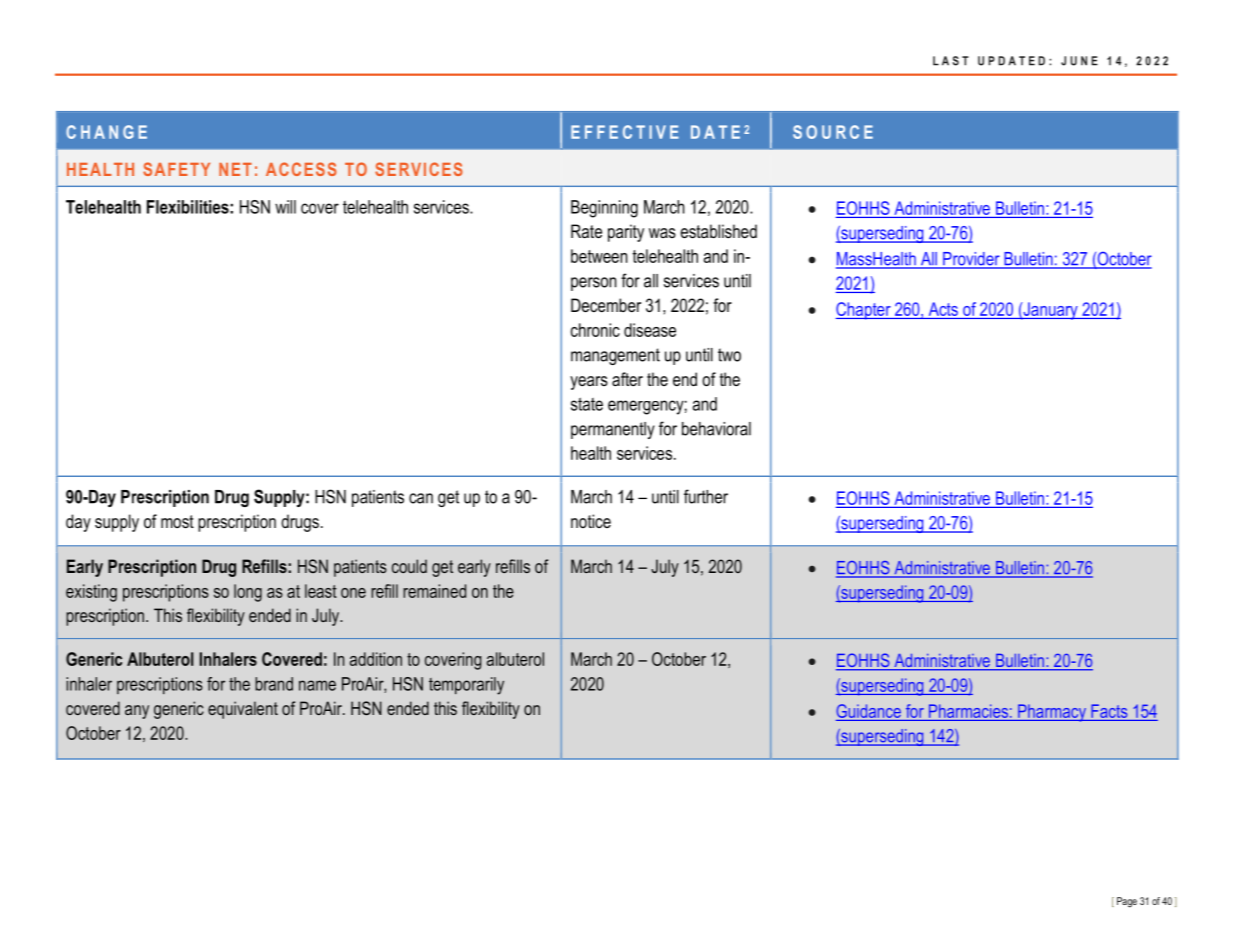 Image resolution: width=1233 pixels, height=952 pixels. Describe the element at coordinates (137, 712) in the image. I see `any` at that location.
